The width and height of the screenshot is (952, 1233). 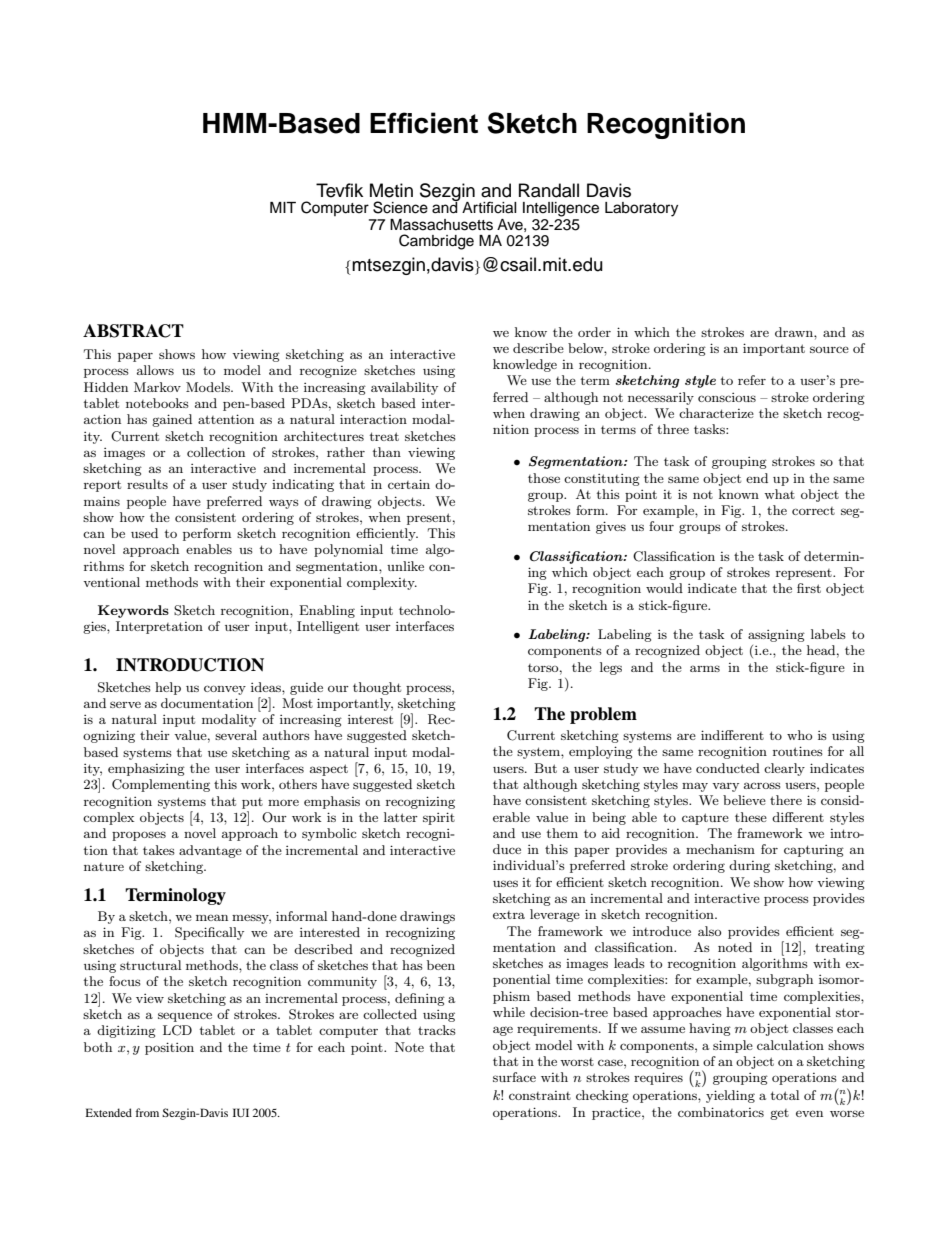 I want to click on what, so click(x=779, y=494).
